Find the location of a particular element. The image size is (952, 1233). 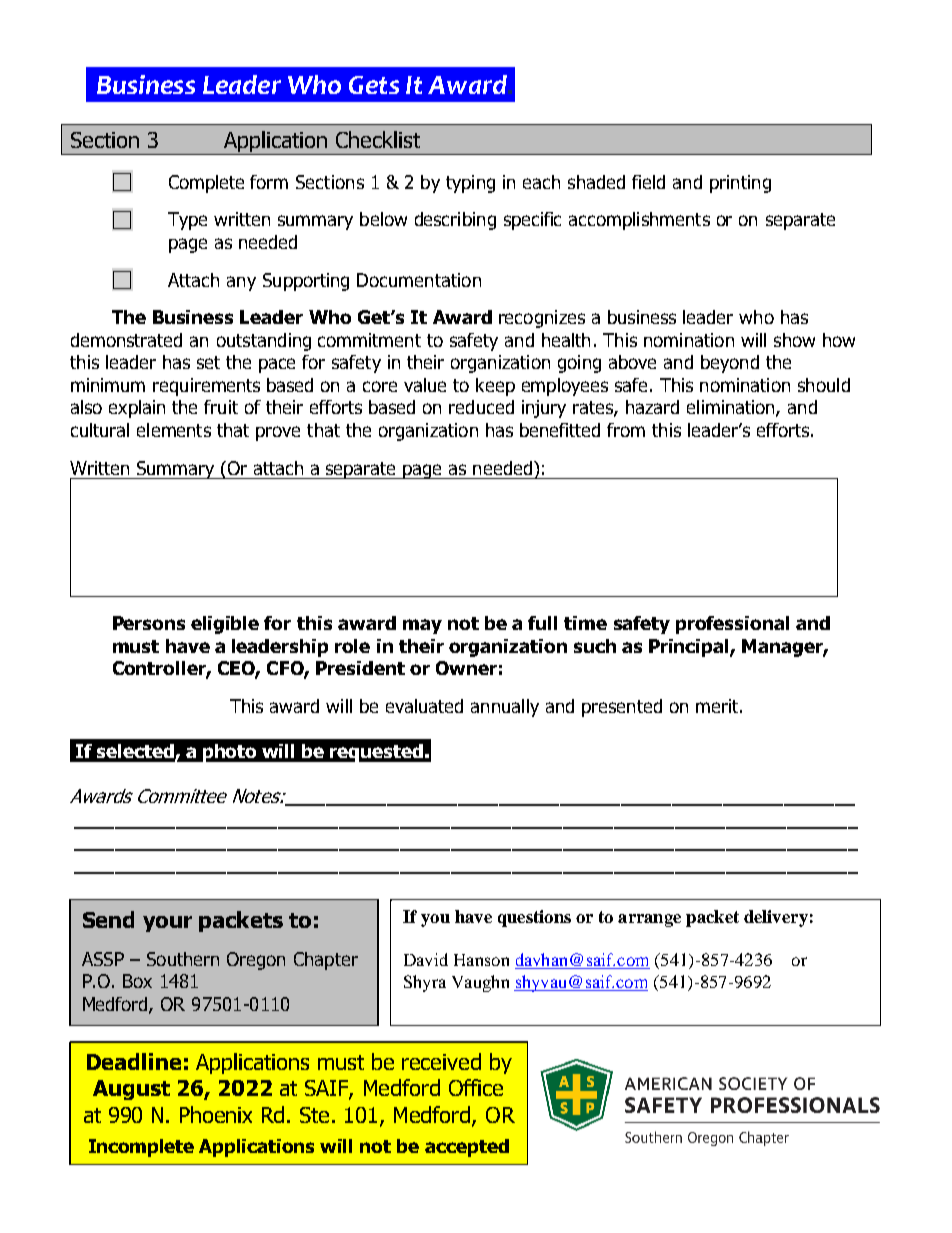

form is located at coordinates (269, 182).
